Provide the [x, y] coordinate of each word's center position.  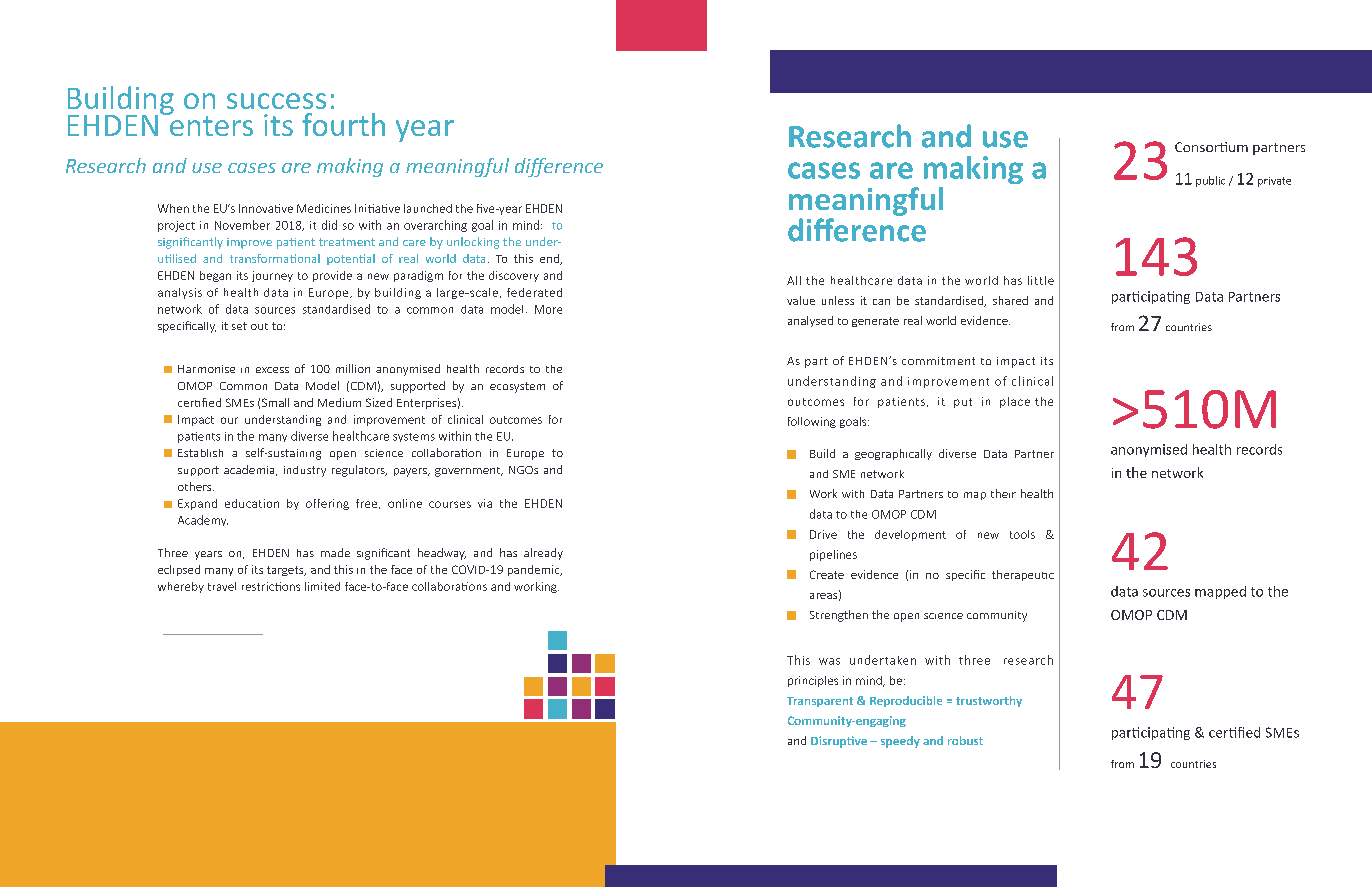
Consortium [1211, 147]
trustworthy [989, 701]
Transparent [820, 702]
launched [428, 208]
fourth [343, 124]
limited [322, 586]
